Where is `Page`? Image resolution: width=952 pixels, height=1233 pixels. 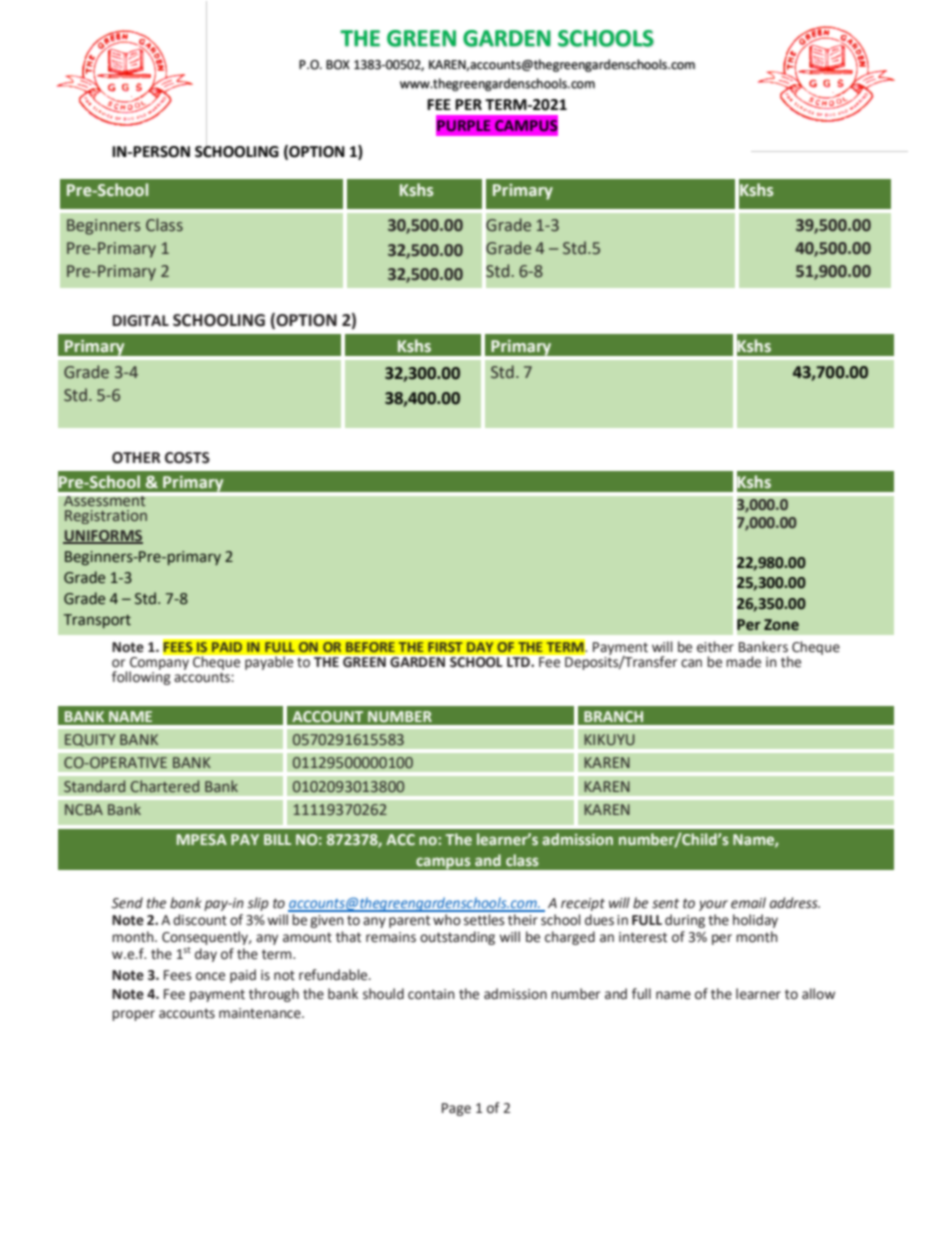
Page is located at coordinates (456, 1109).
